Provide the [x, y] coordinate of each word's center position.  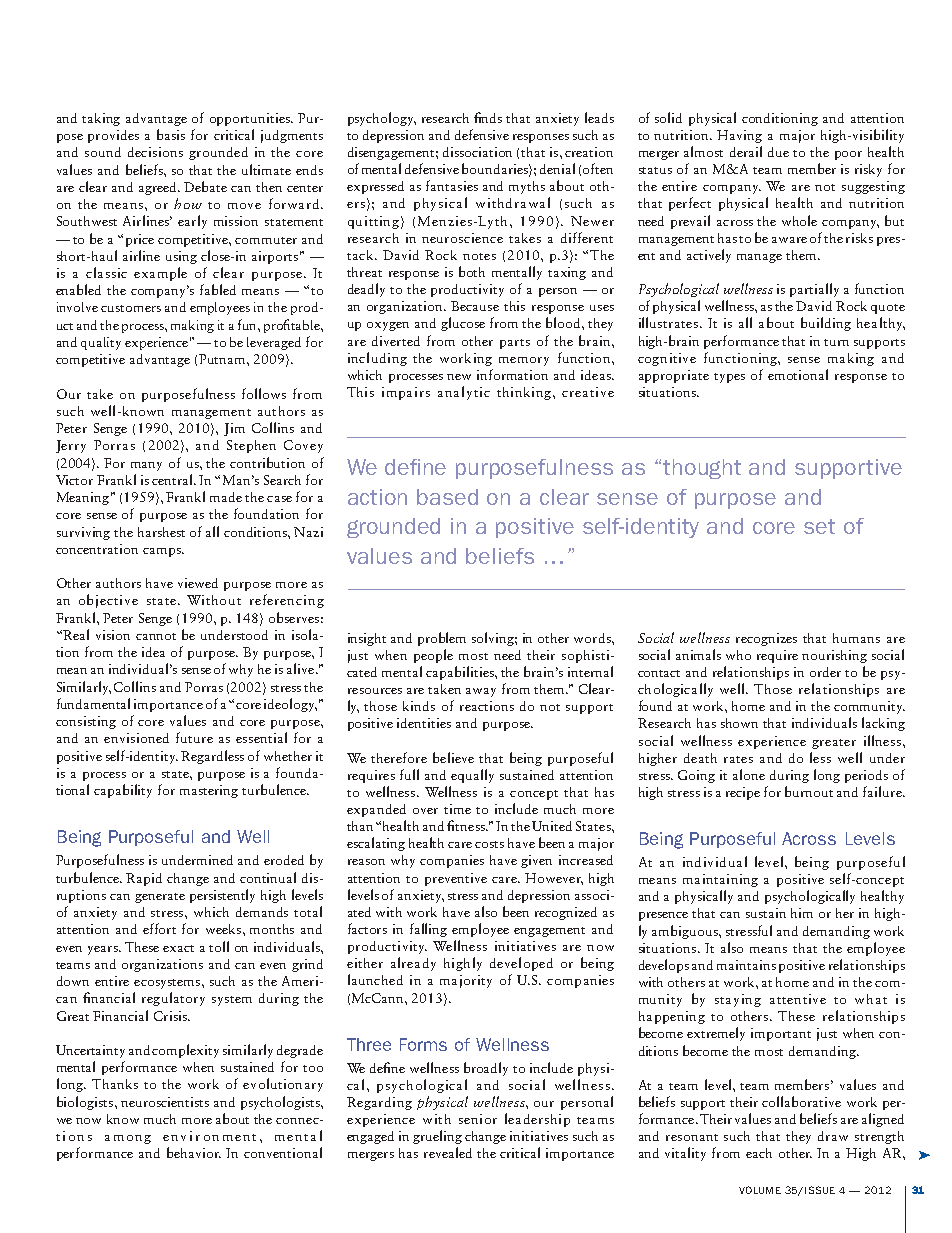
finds [488, 117]
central [174, 479]
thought [702, 469]
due [778, 152]
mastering [209, 791]
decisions [155, 152]
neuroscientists [165, 1102]
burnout [809, 791]
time [457, 809]
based [447, 497]
